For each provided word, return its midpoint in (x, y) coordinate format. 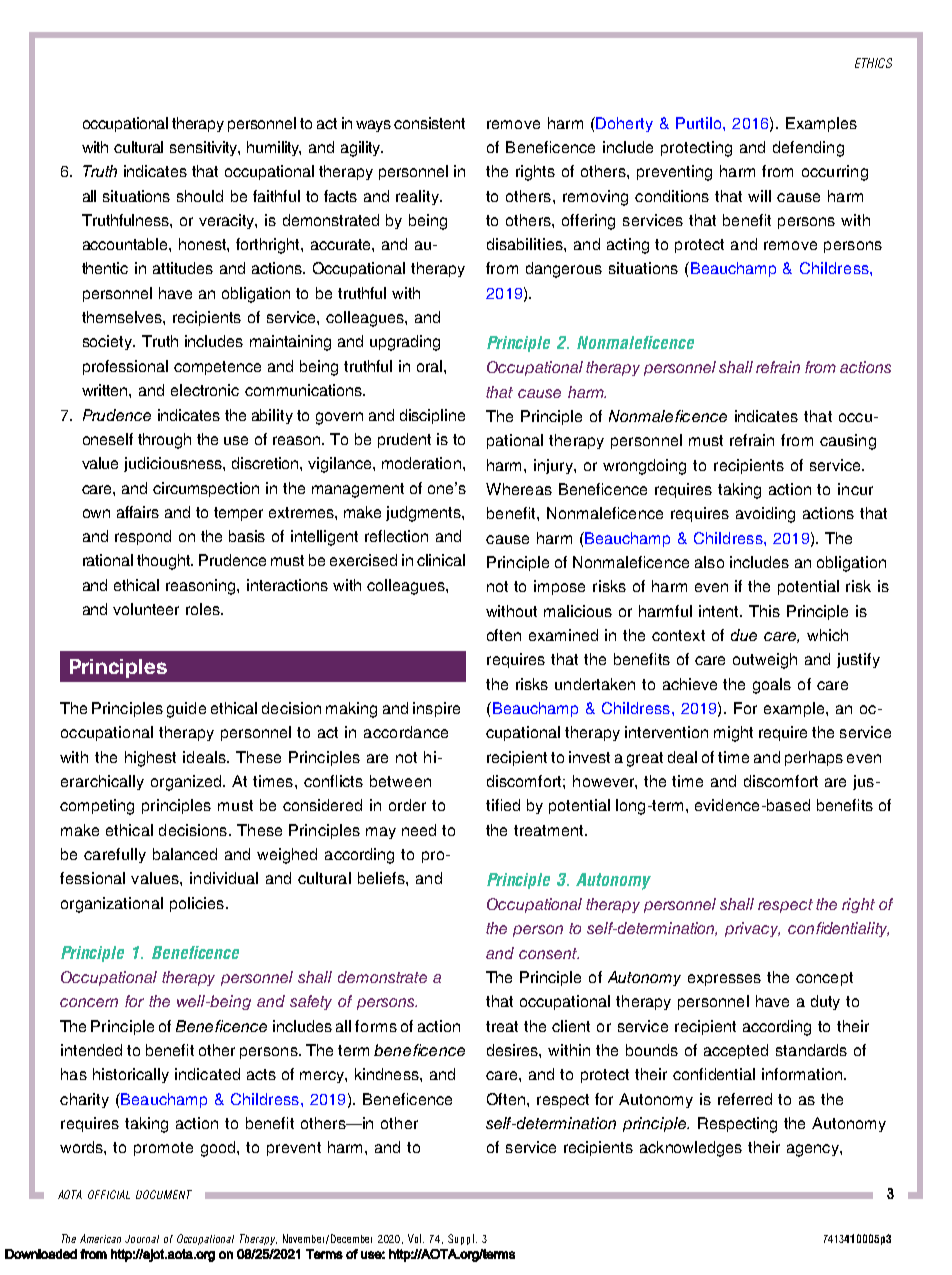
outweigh (765, 661)
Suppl (461, 1239)
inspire (436, 709)
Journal (142, 1239)
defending (808, 149)
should (200, 196)
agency (814, 1150)
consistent (429, 123)
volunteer (146, 609)
